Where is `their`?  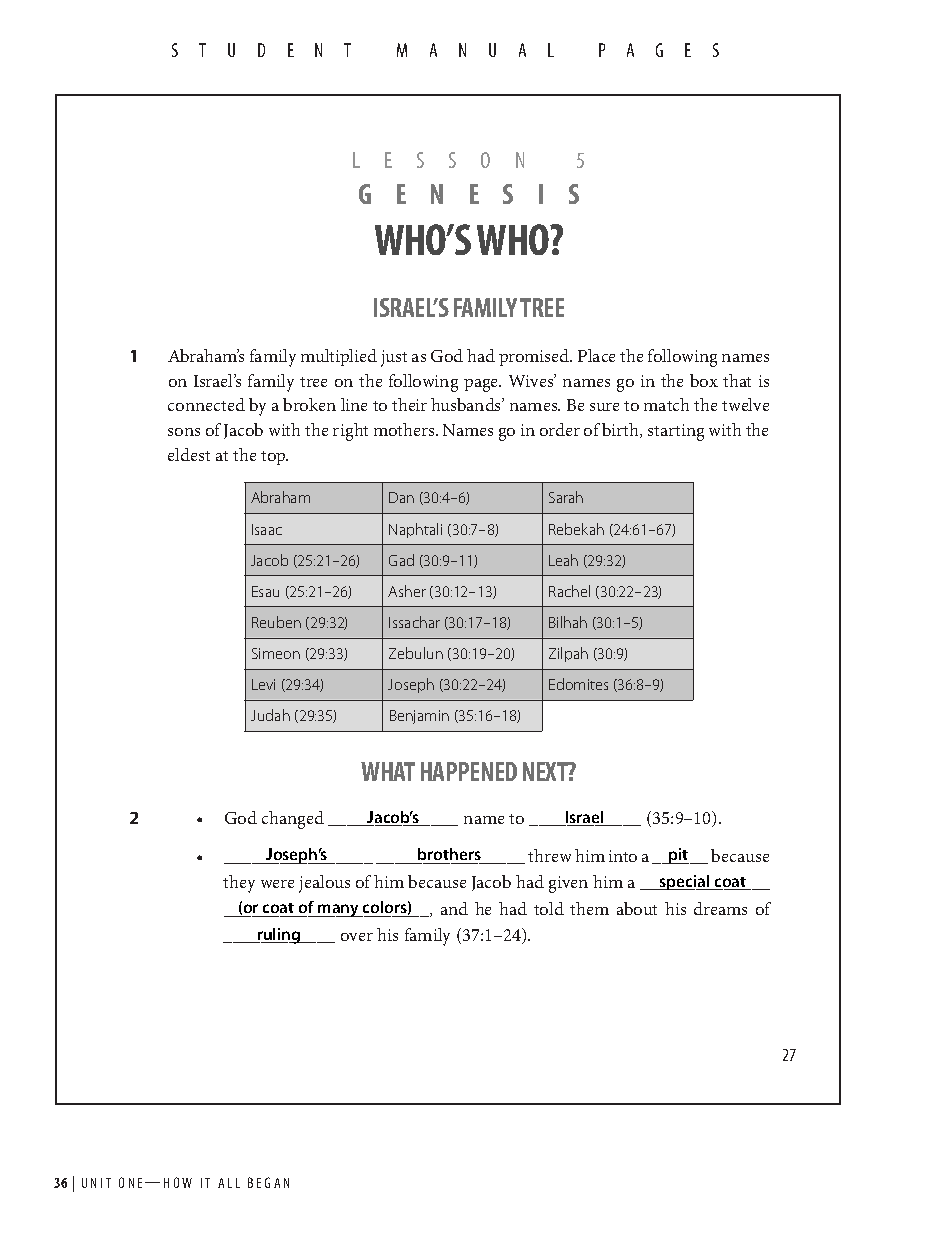
their is located at coordinates (409, 404).
